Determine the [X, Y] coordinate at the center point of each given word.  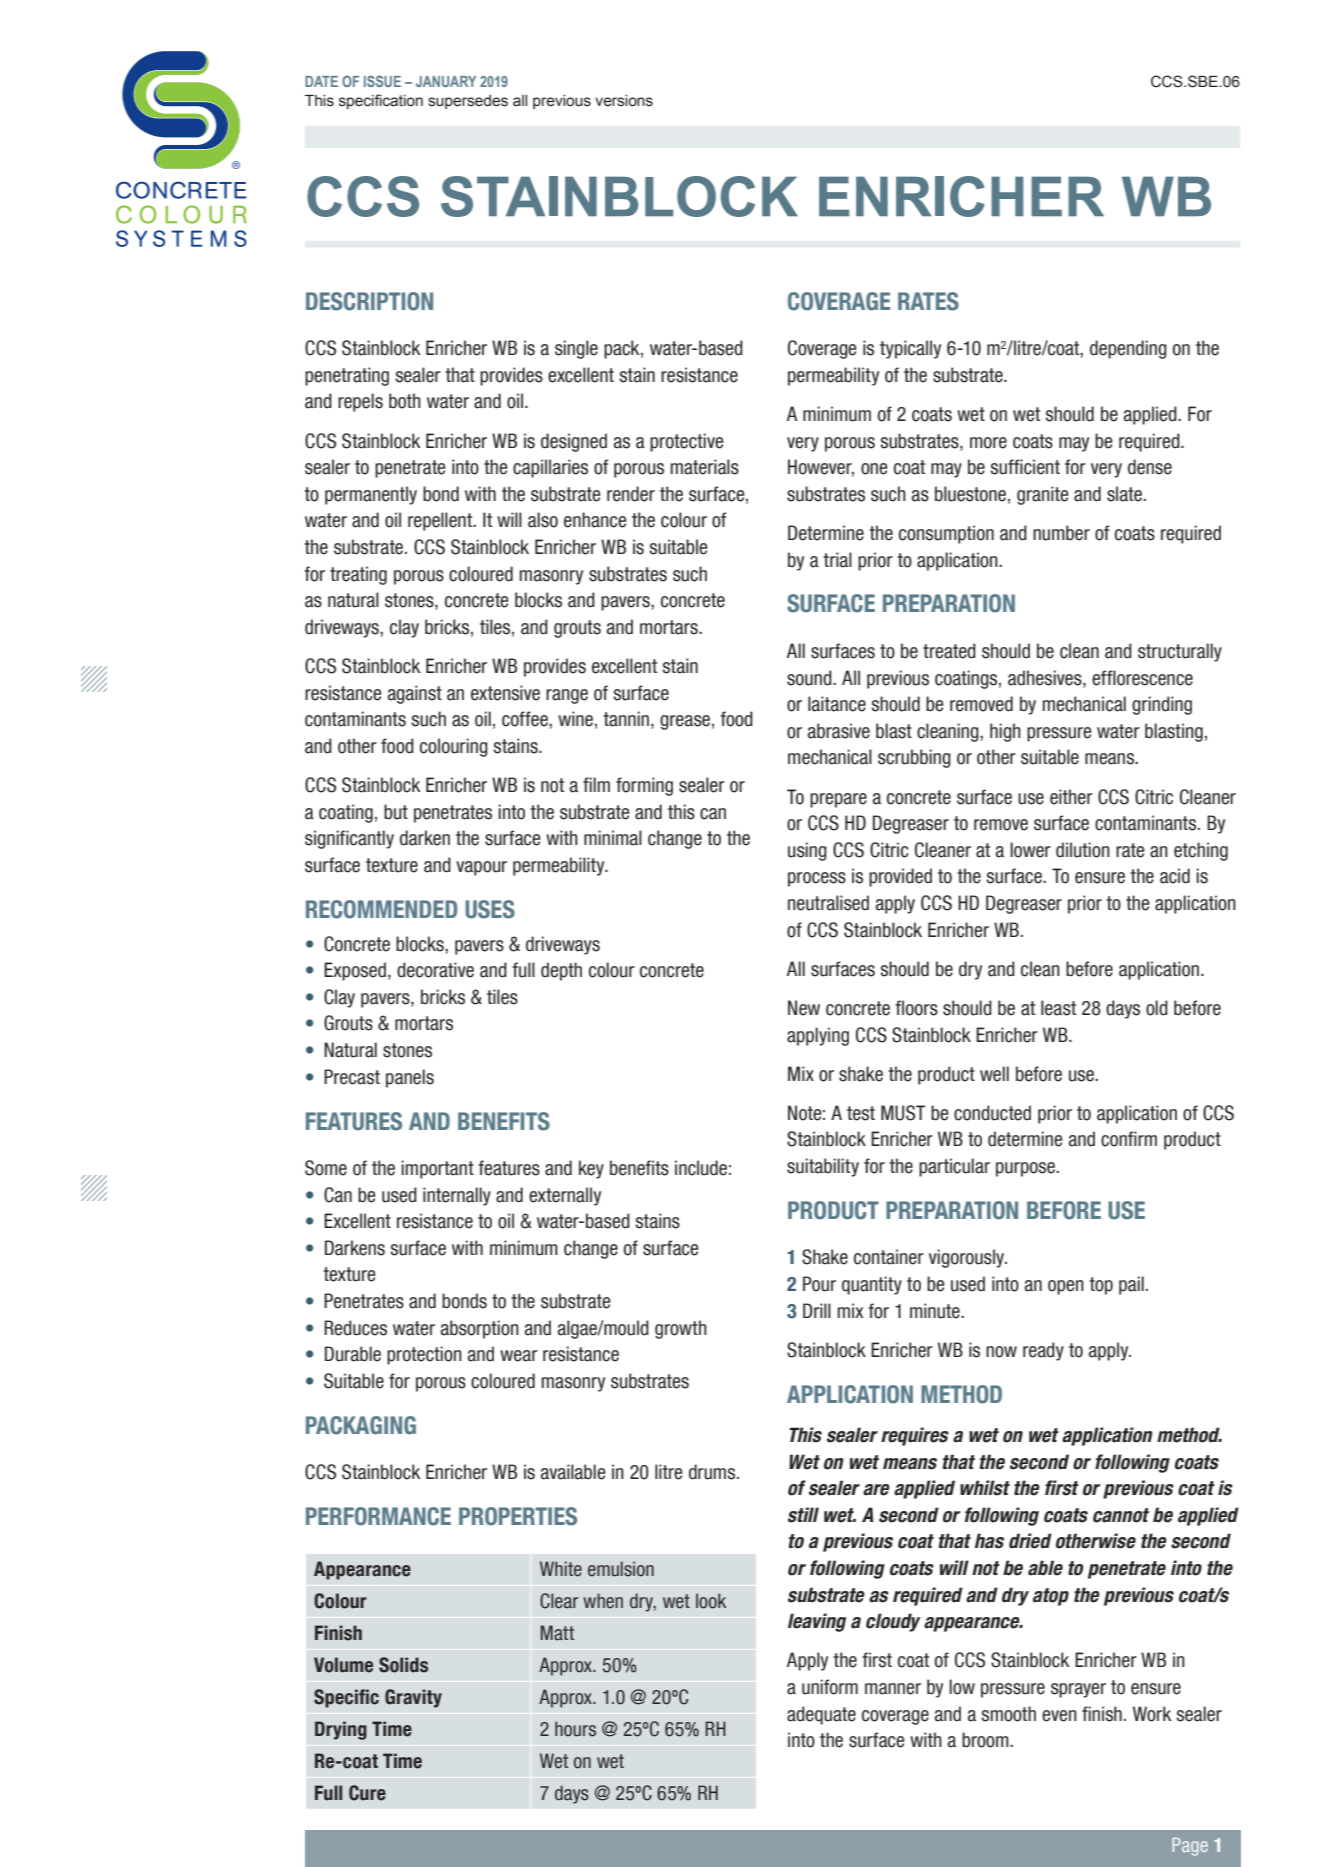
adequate [821, 1715]
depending [1128, 349]
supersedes [468, 102]
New [804, 1008]
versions [624, 101]
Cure [367, 1793]
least [1058, 1008]
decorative [435, 970]
